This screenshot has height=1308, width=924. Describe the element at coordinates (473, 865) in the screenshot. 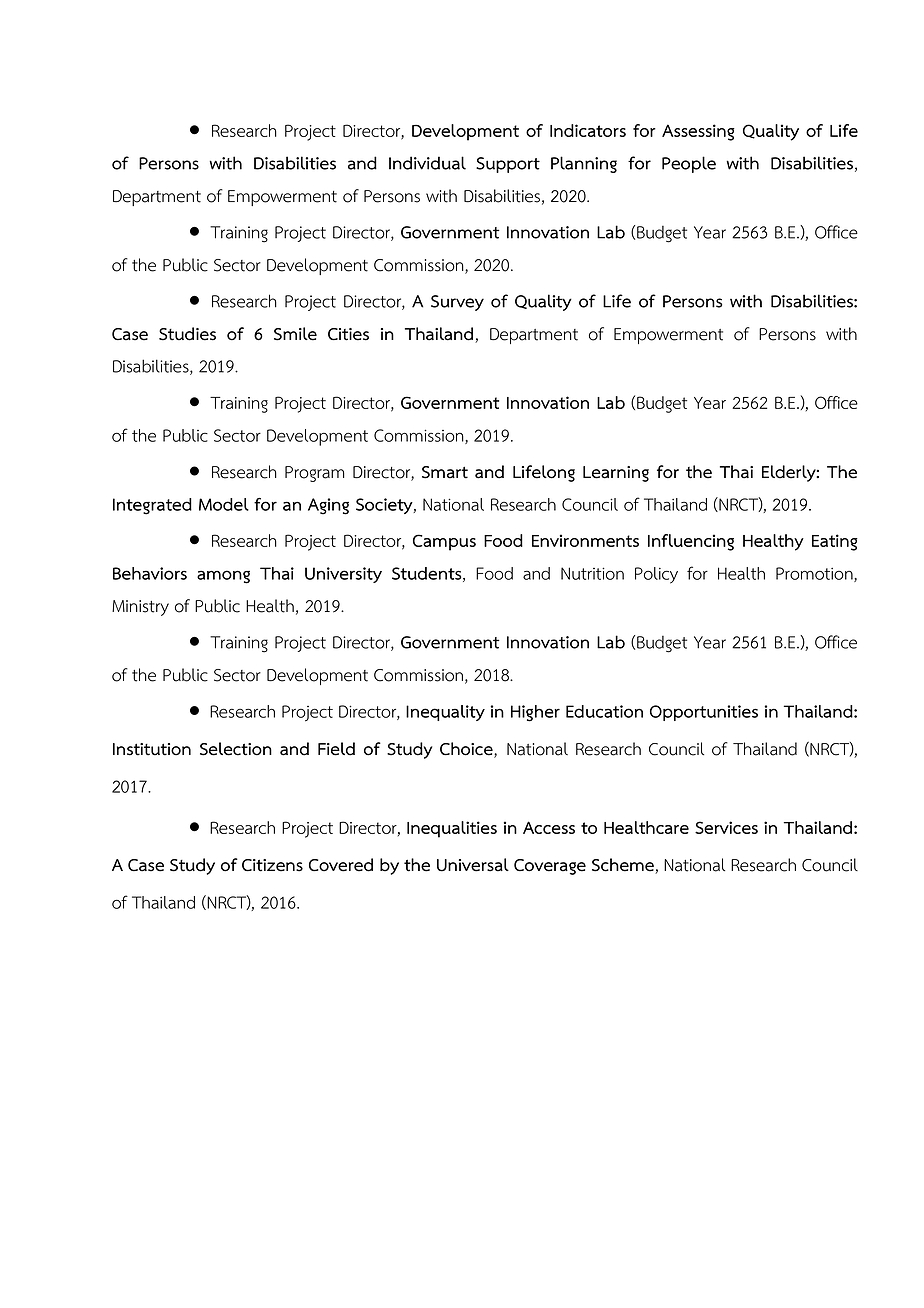

I see `Universal` at that location.
